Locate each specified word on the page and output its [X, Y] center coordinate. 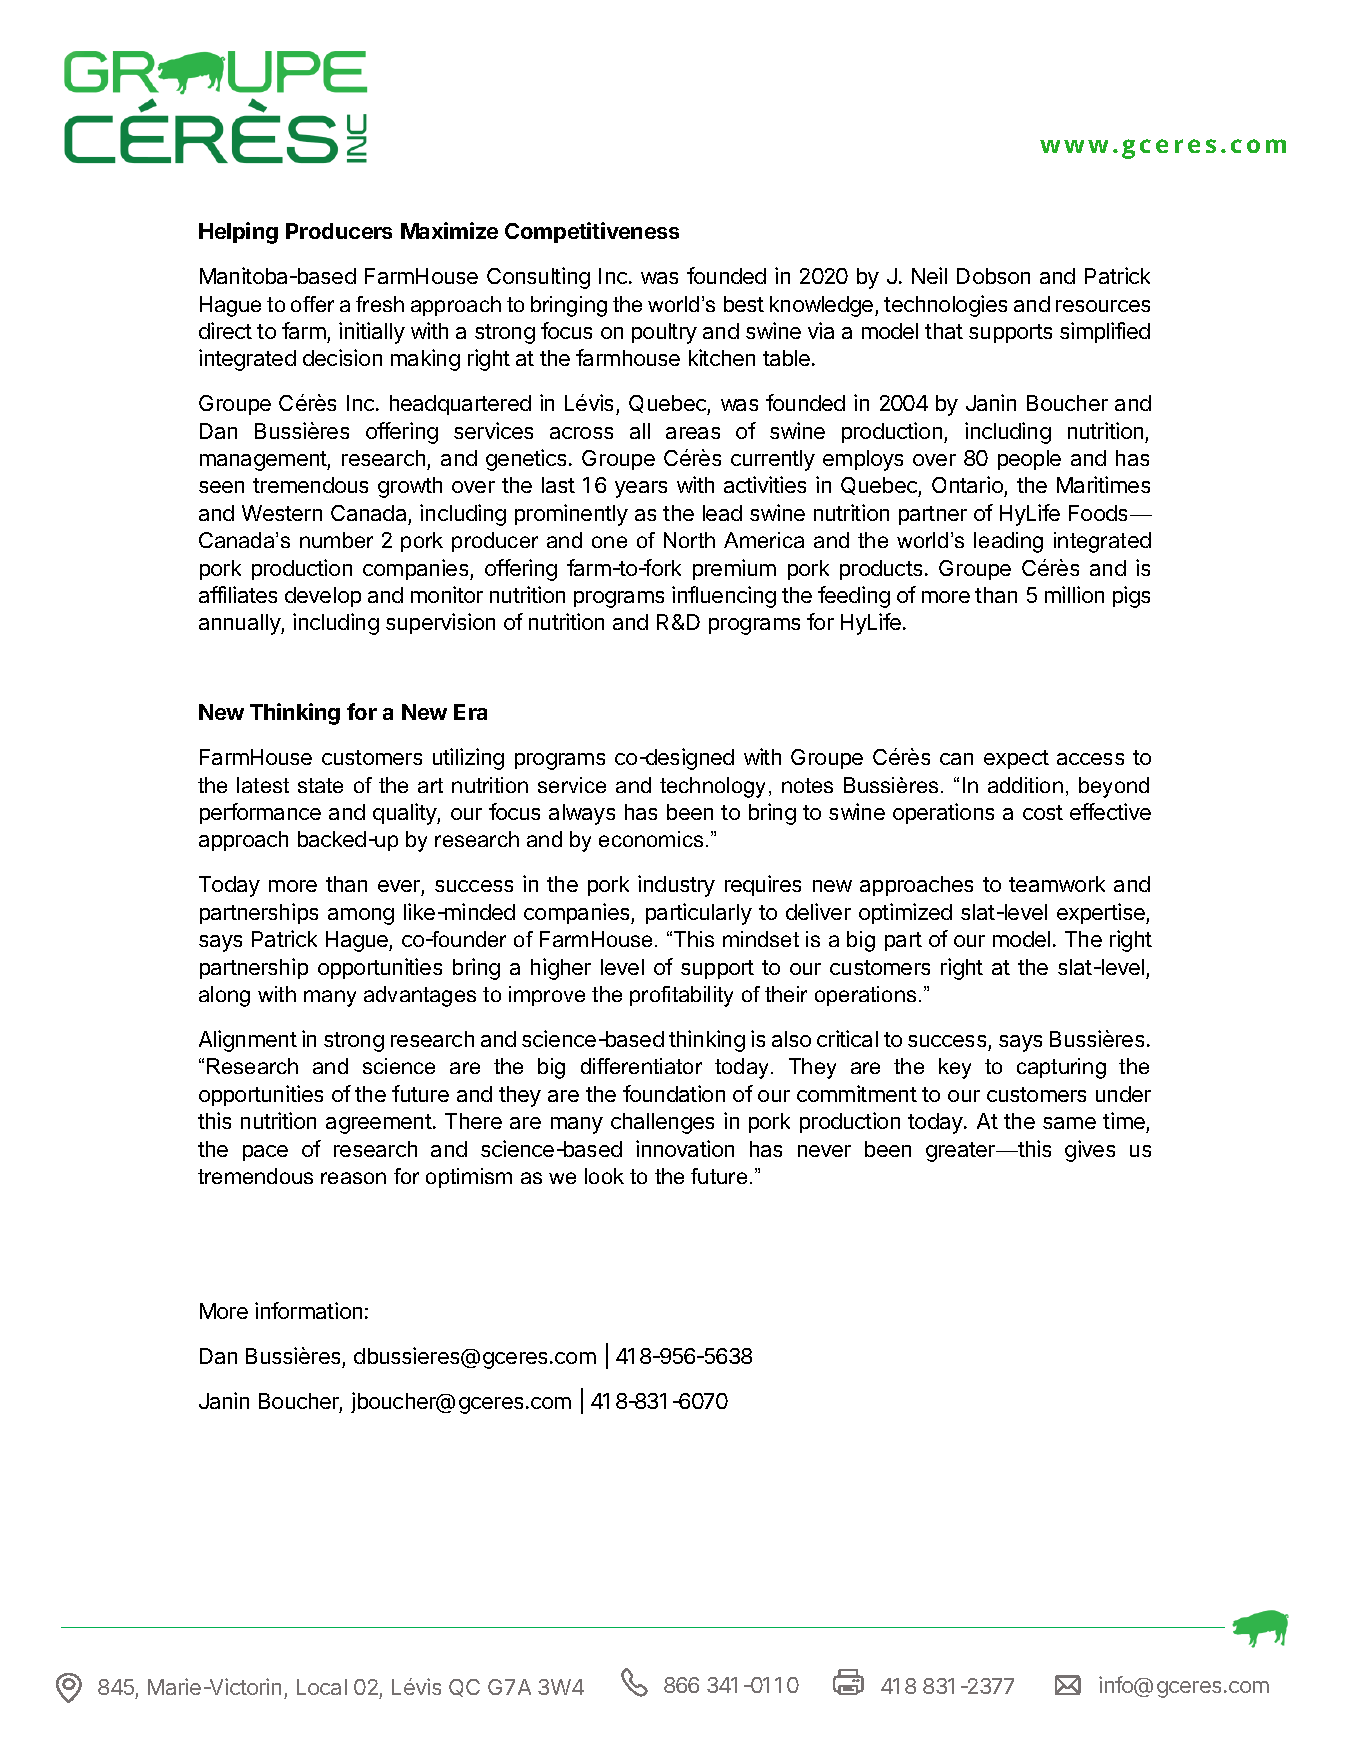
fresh [380, 304]
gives [1090, 1151]
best [744, 304]
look [604, 1176]
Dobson [993, 276]
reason [353, 1178]
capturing [1061, 1068]
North [689, 540]
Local [322, 1687]
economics [651, 839]
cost [1043, 812]
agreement [379, 1124]
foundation [674, 1093]
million [1074, 594]
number [336, 540]
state [320, 785]
